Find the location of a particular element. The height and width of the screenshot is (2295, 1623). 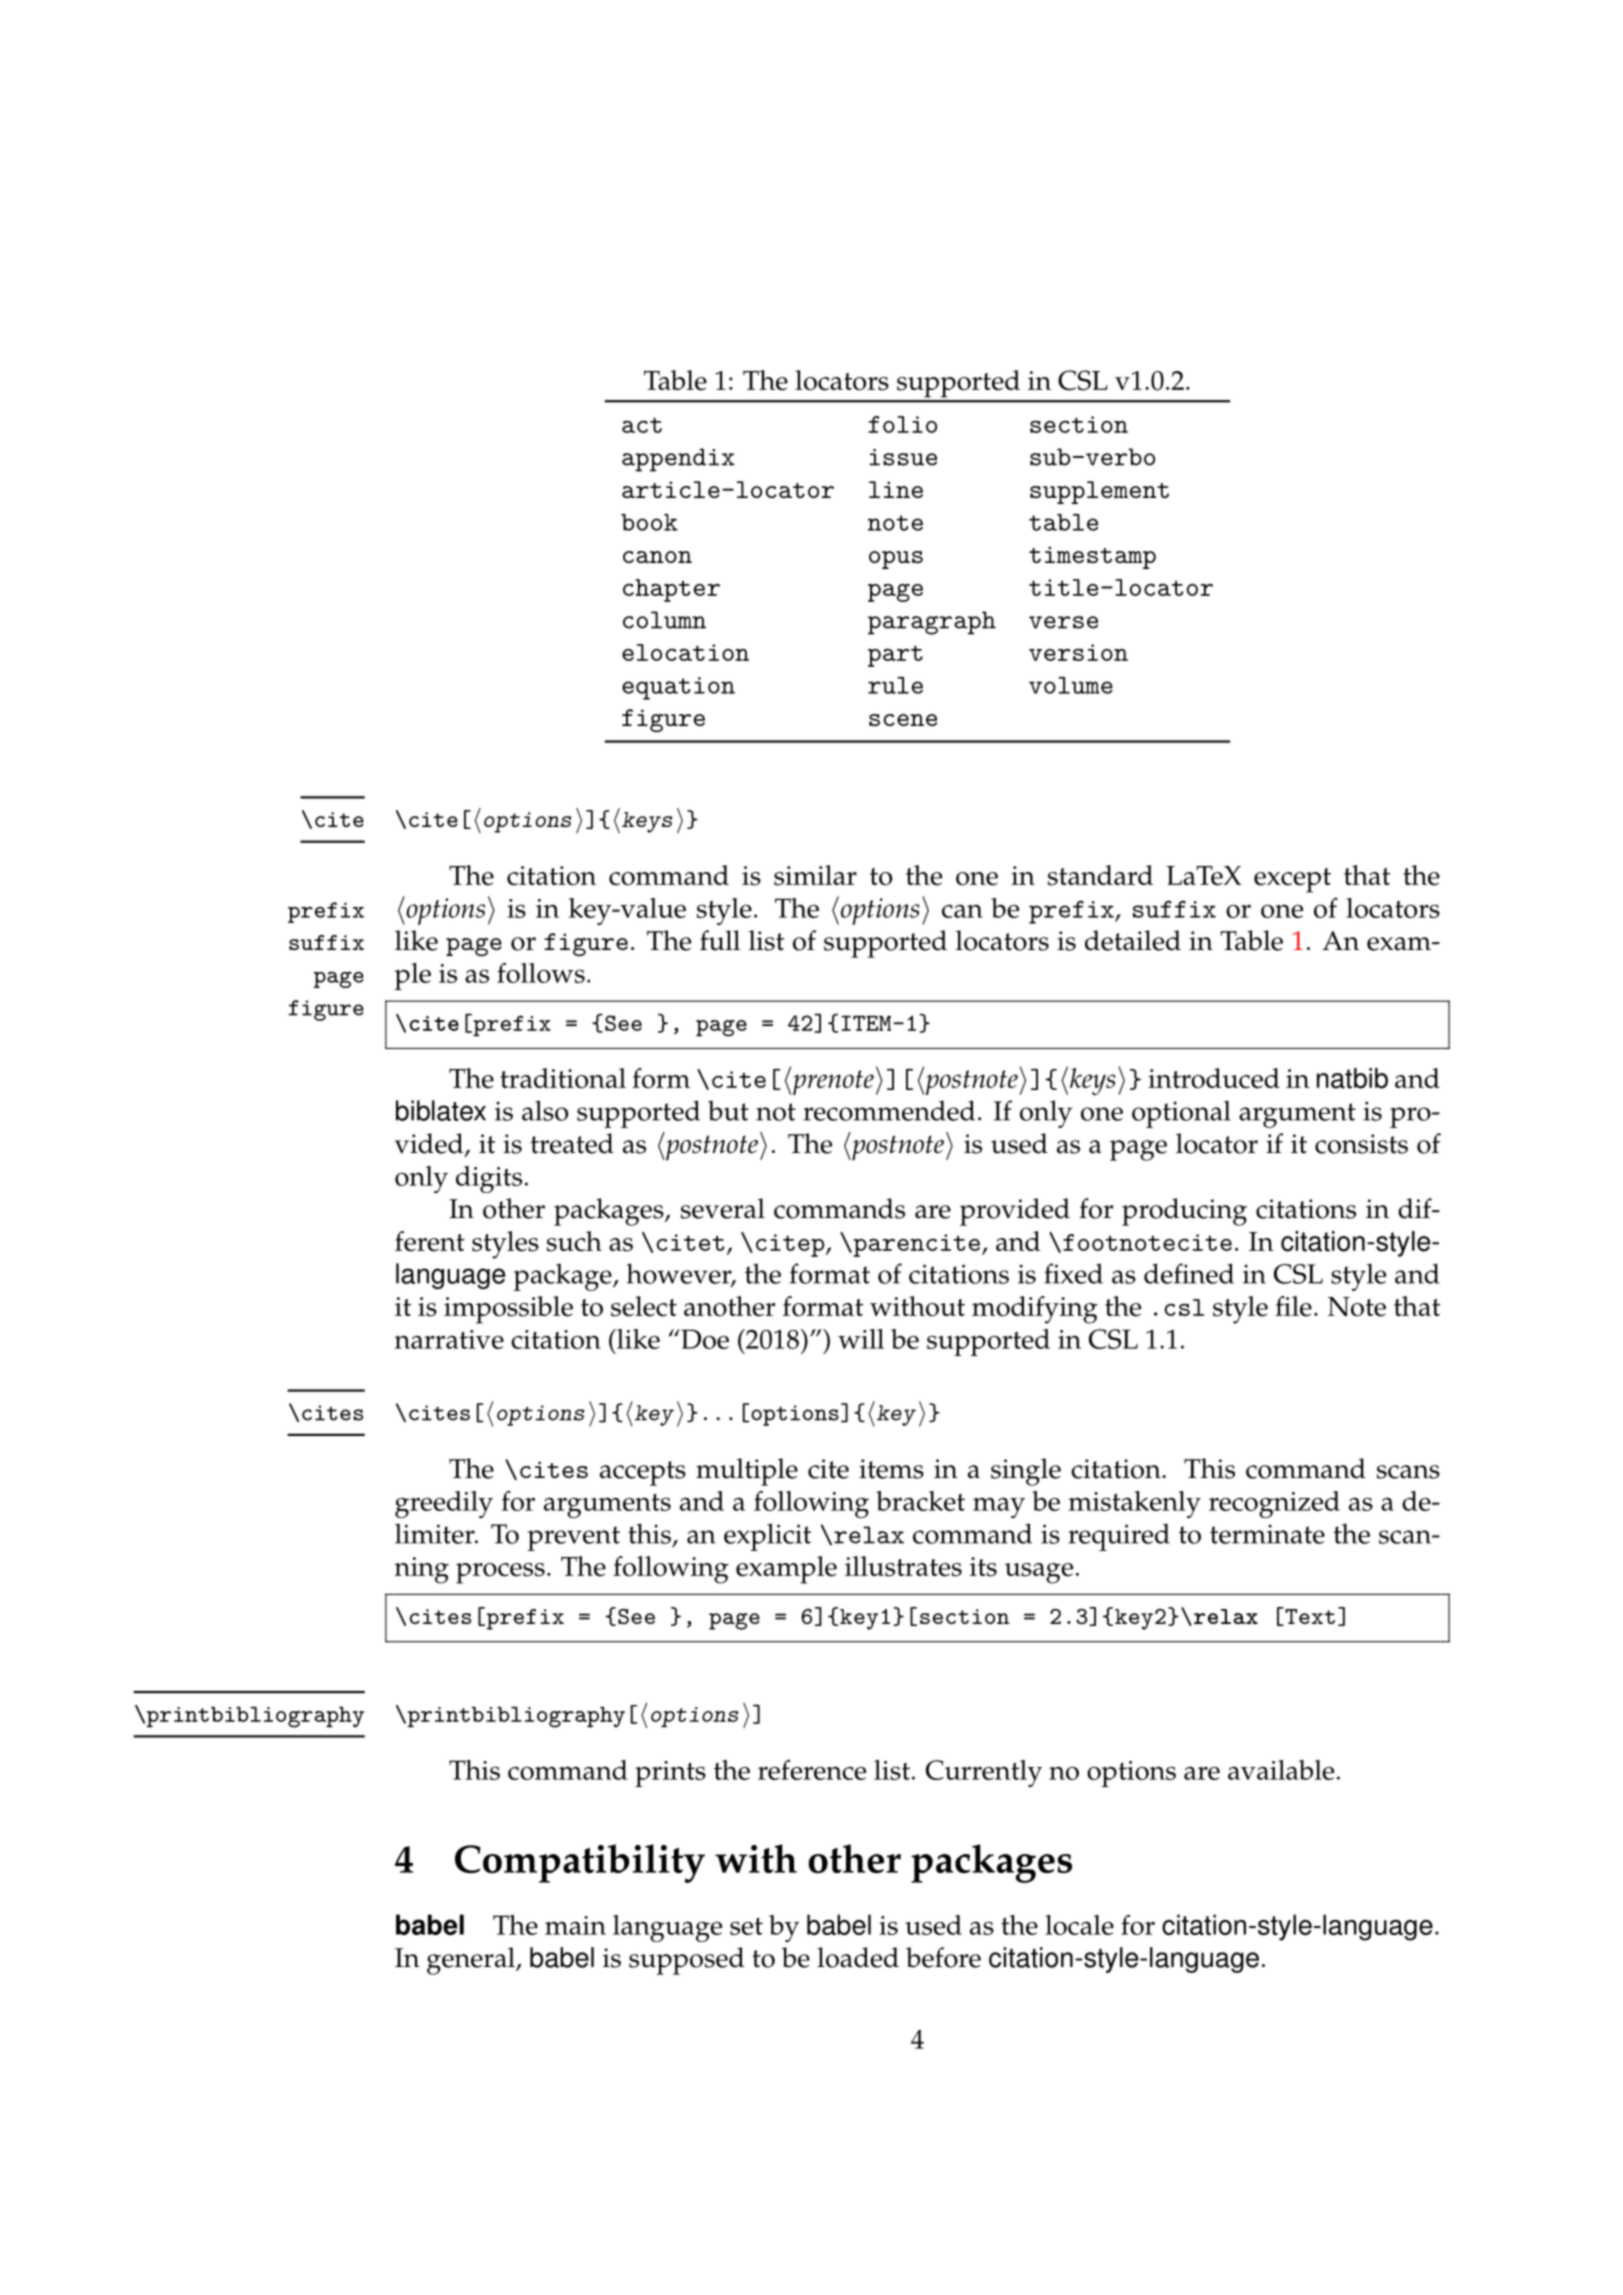

accepts is located at coordinates (643, 1473).
